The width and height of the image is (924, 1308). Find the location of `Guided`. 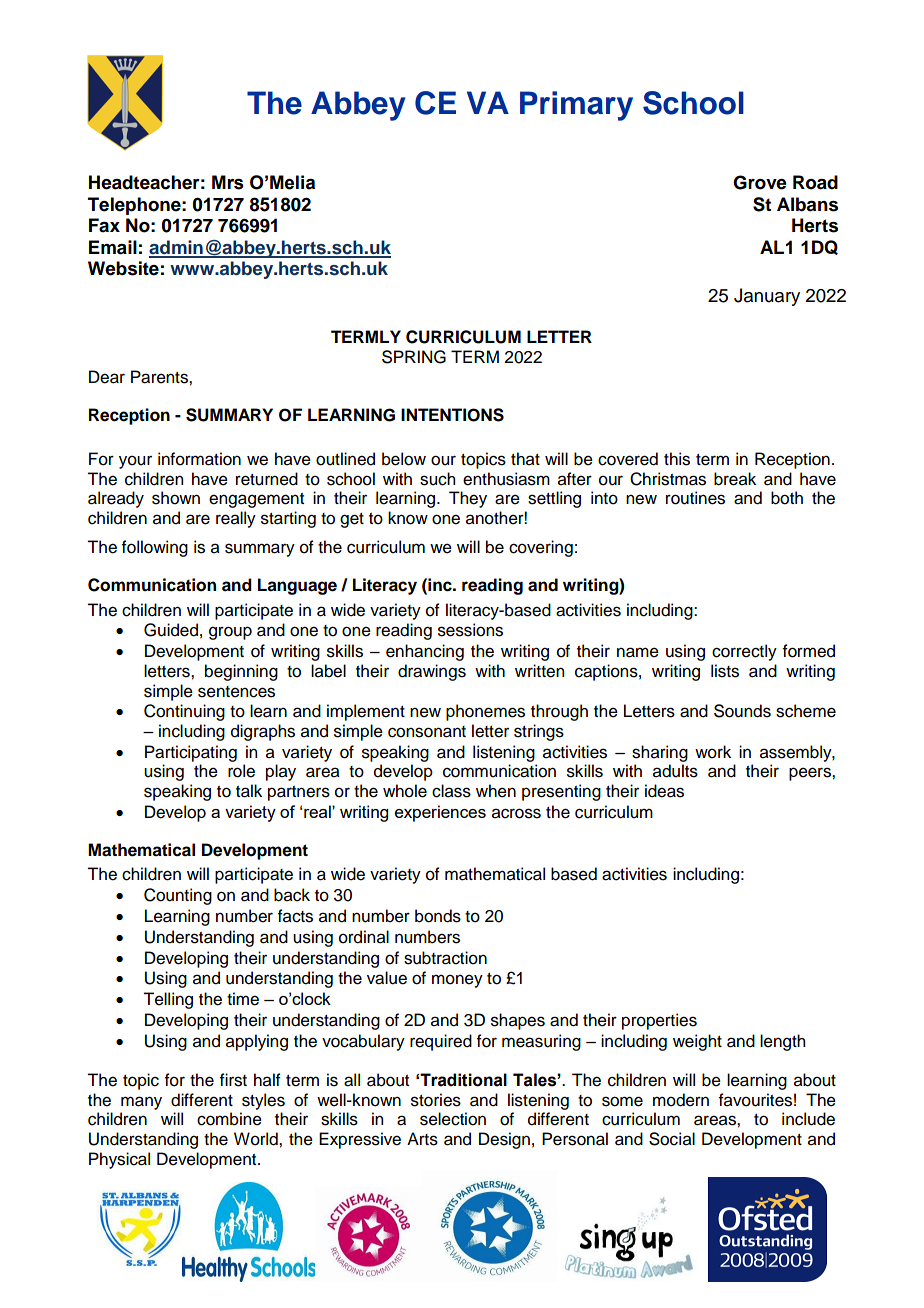

Guided is located at coordinates (171, 630).
